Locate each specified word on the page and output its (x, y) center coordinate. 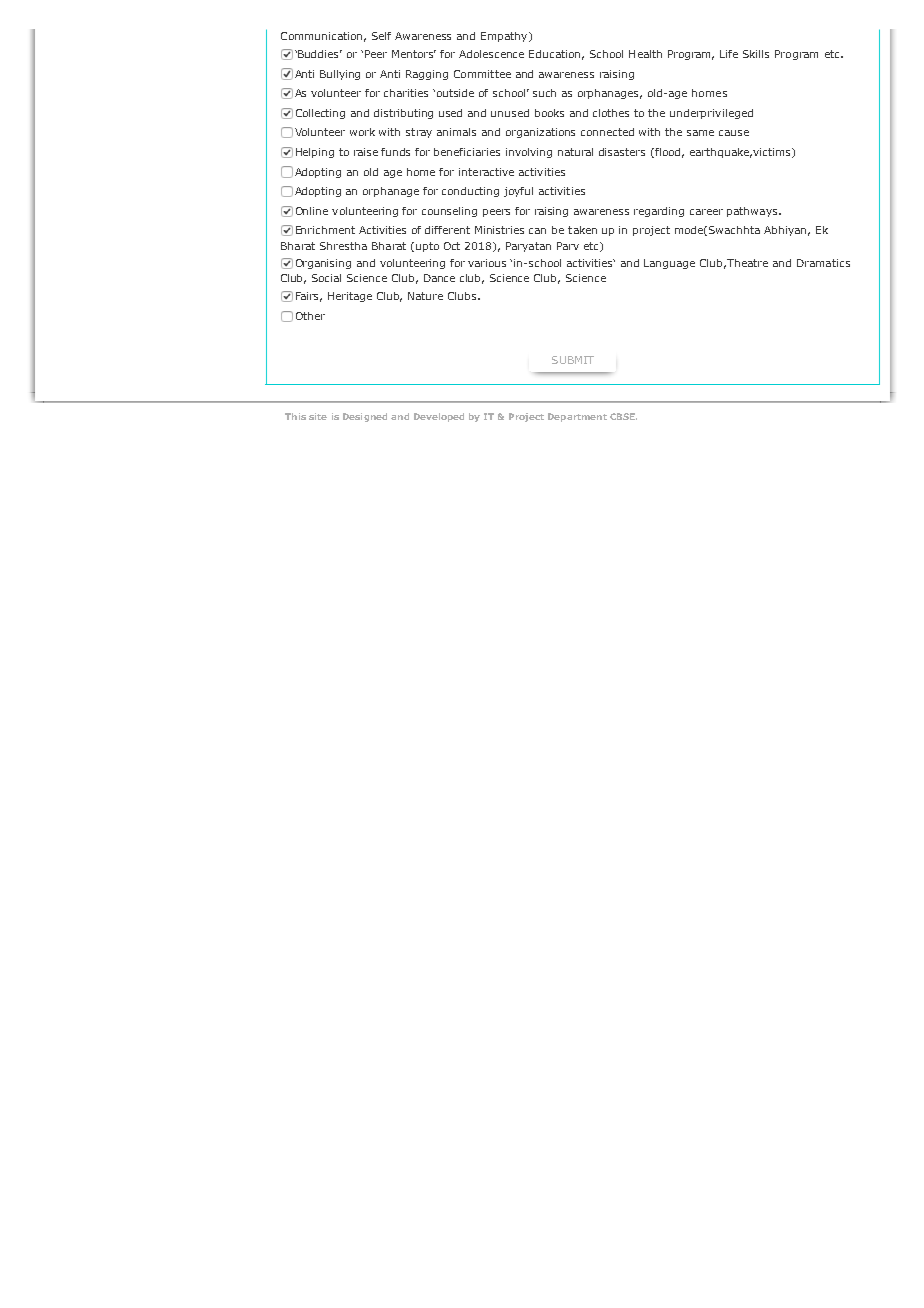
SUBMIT (573, 360)
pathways (753, 212)
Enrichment (325, 230)
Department (577, 417)
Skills (756, 54)
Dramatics (823, 263)
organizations (540, 133)
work (362, 132)
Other (310, 316)
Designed (365, 417)
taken (582, 230)
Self (381, 36)
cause (734, 133)
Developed (439, 417)
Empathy (505, 37)
